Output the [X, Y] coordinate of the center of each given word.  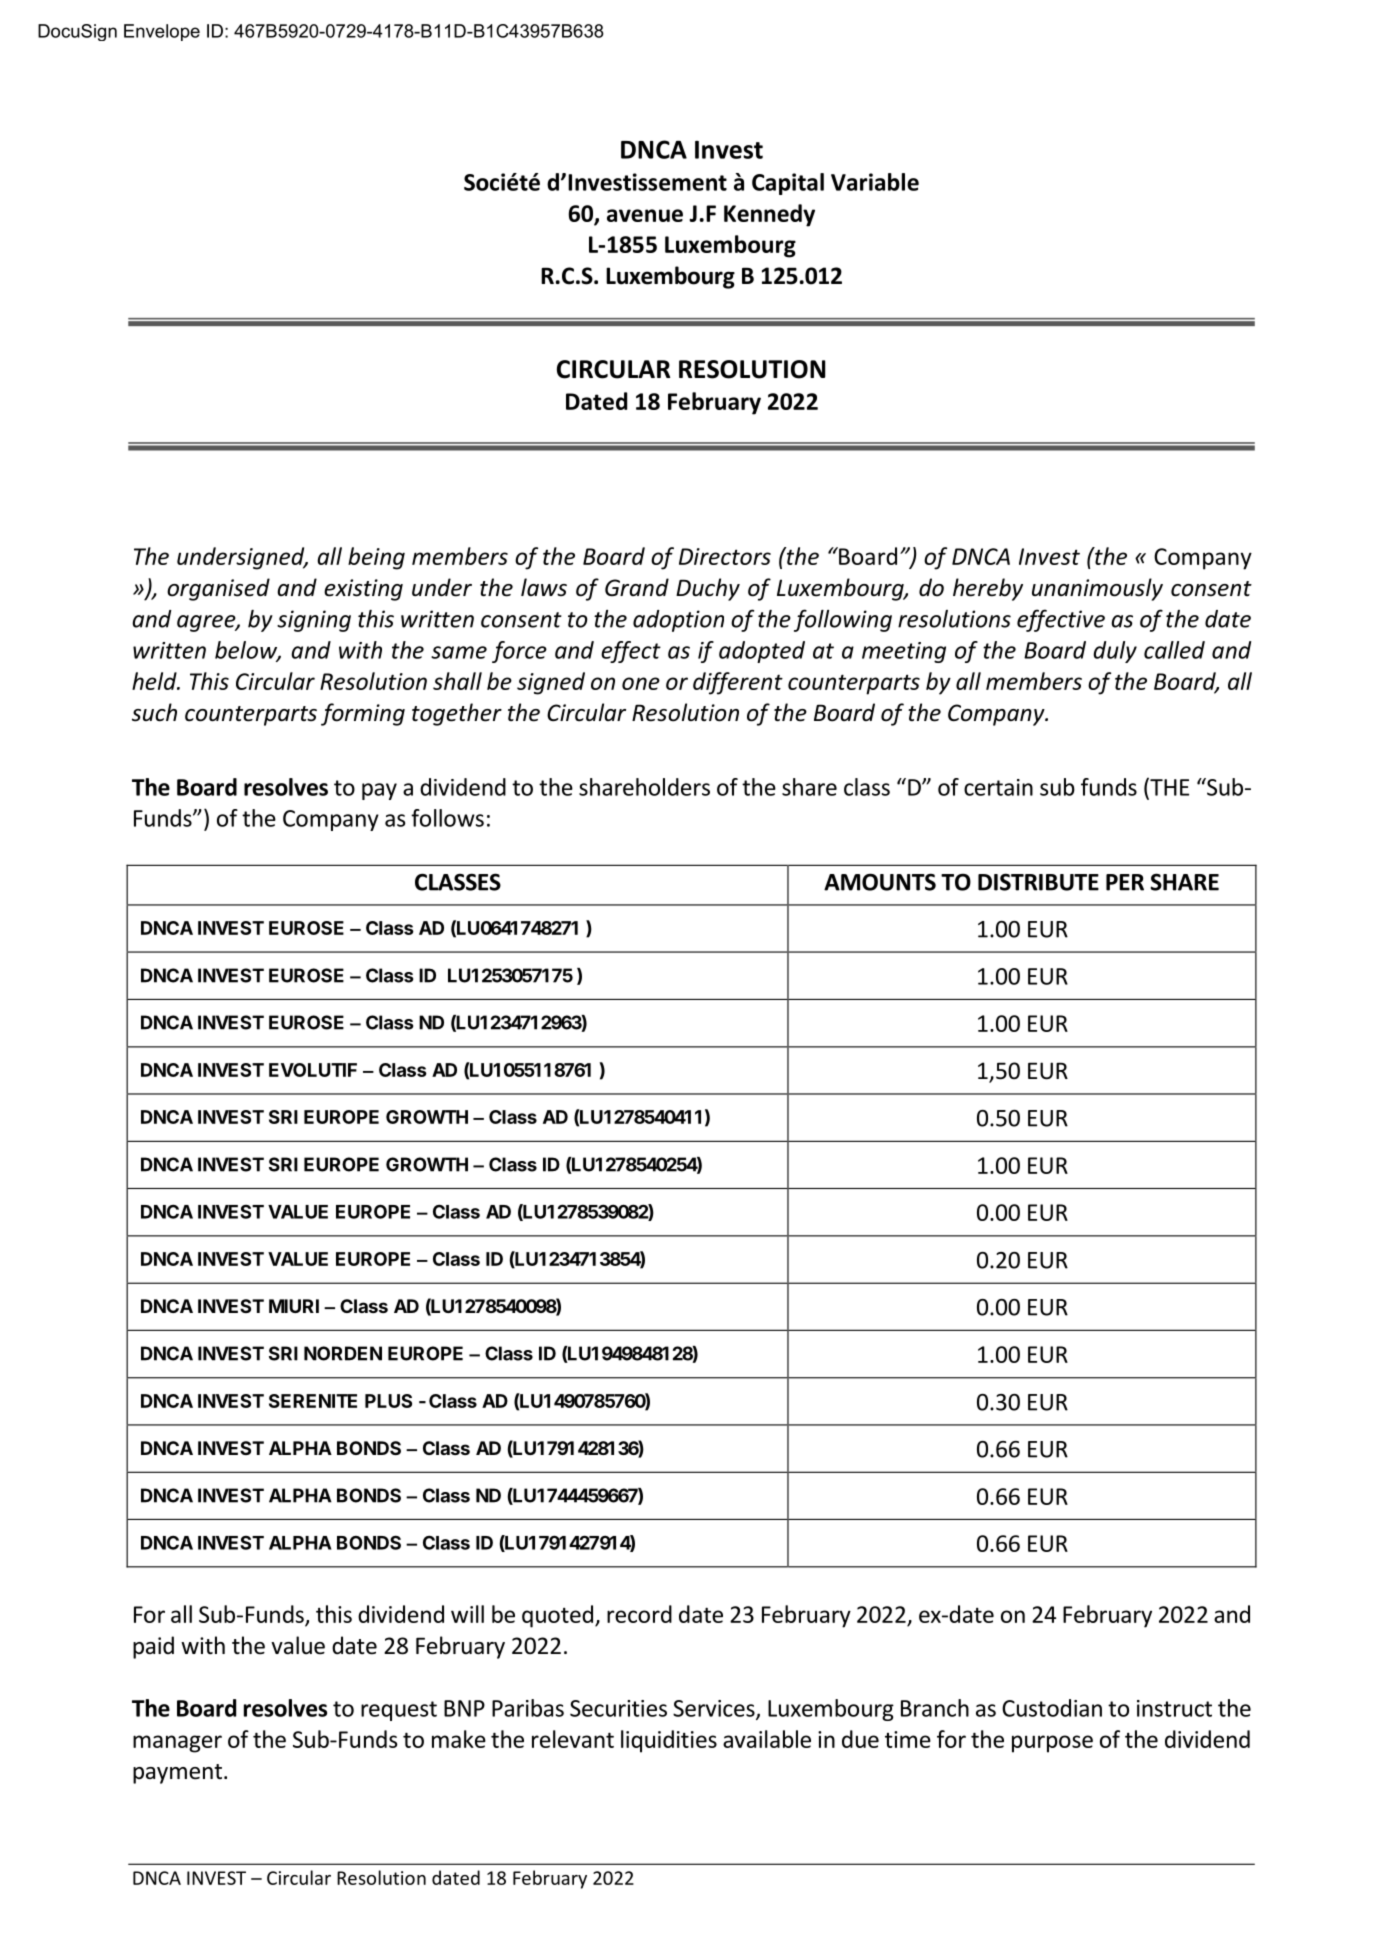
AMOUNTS [880, 882]
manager [177, 1744]
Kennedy [769, 215]
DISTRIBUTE [1038, 882]
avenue [645, 215]
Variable [875, 182]
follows [447, 818]
